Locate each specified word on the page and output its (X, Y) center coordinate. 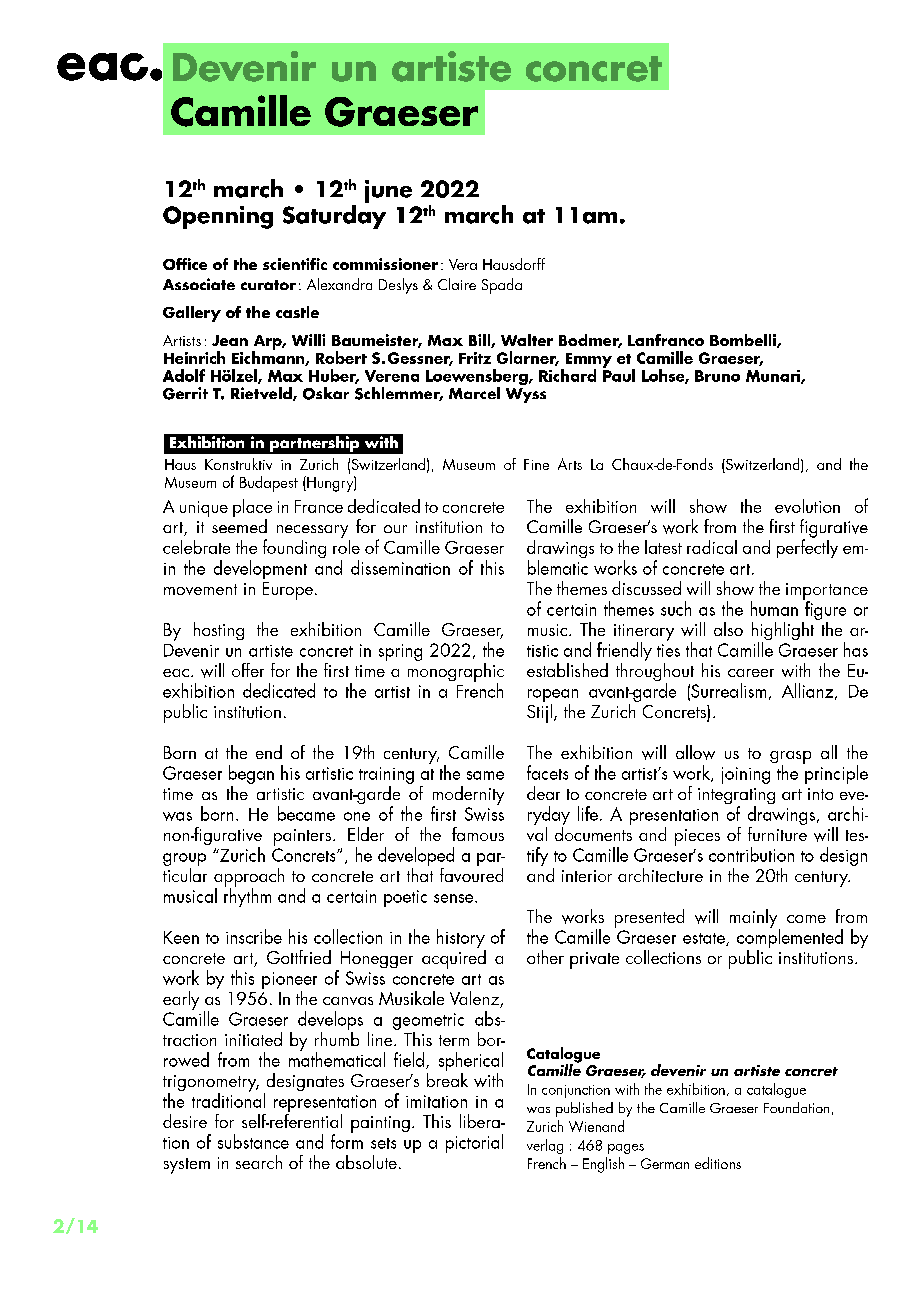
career (751, 673)
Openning (218, 217)
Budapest (269, 484)
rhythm (247, 896)
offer (248, 670)
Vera (463, 264)
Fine (536, 464)
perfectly (807, 547)
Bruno (717, 376)
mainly (755, 919)
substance (253, 1141)
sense (455, 898)
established (567, 670)
